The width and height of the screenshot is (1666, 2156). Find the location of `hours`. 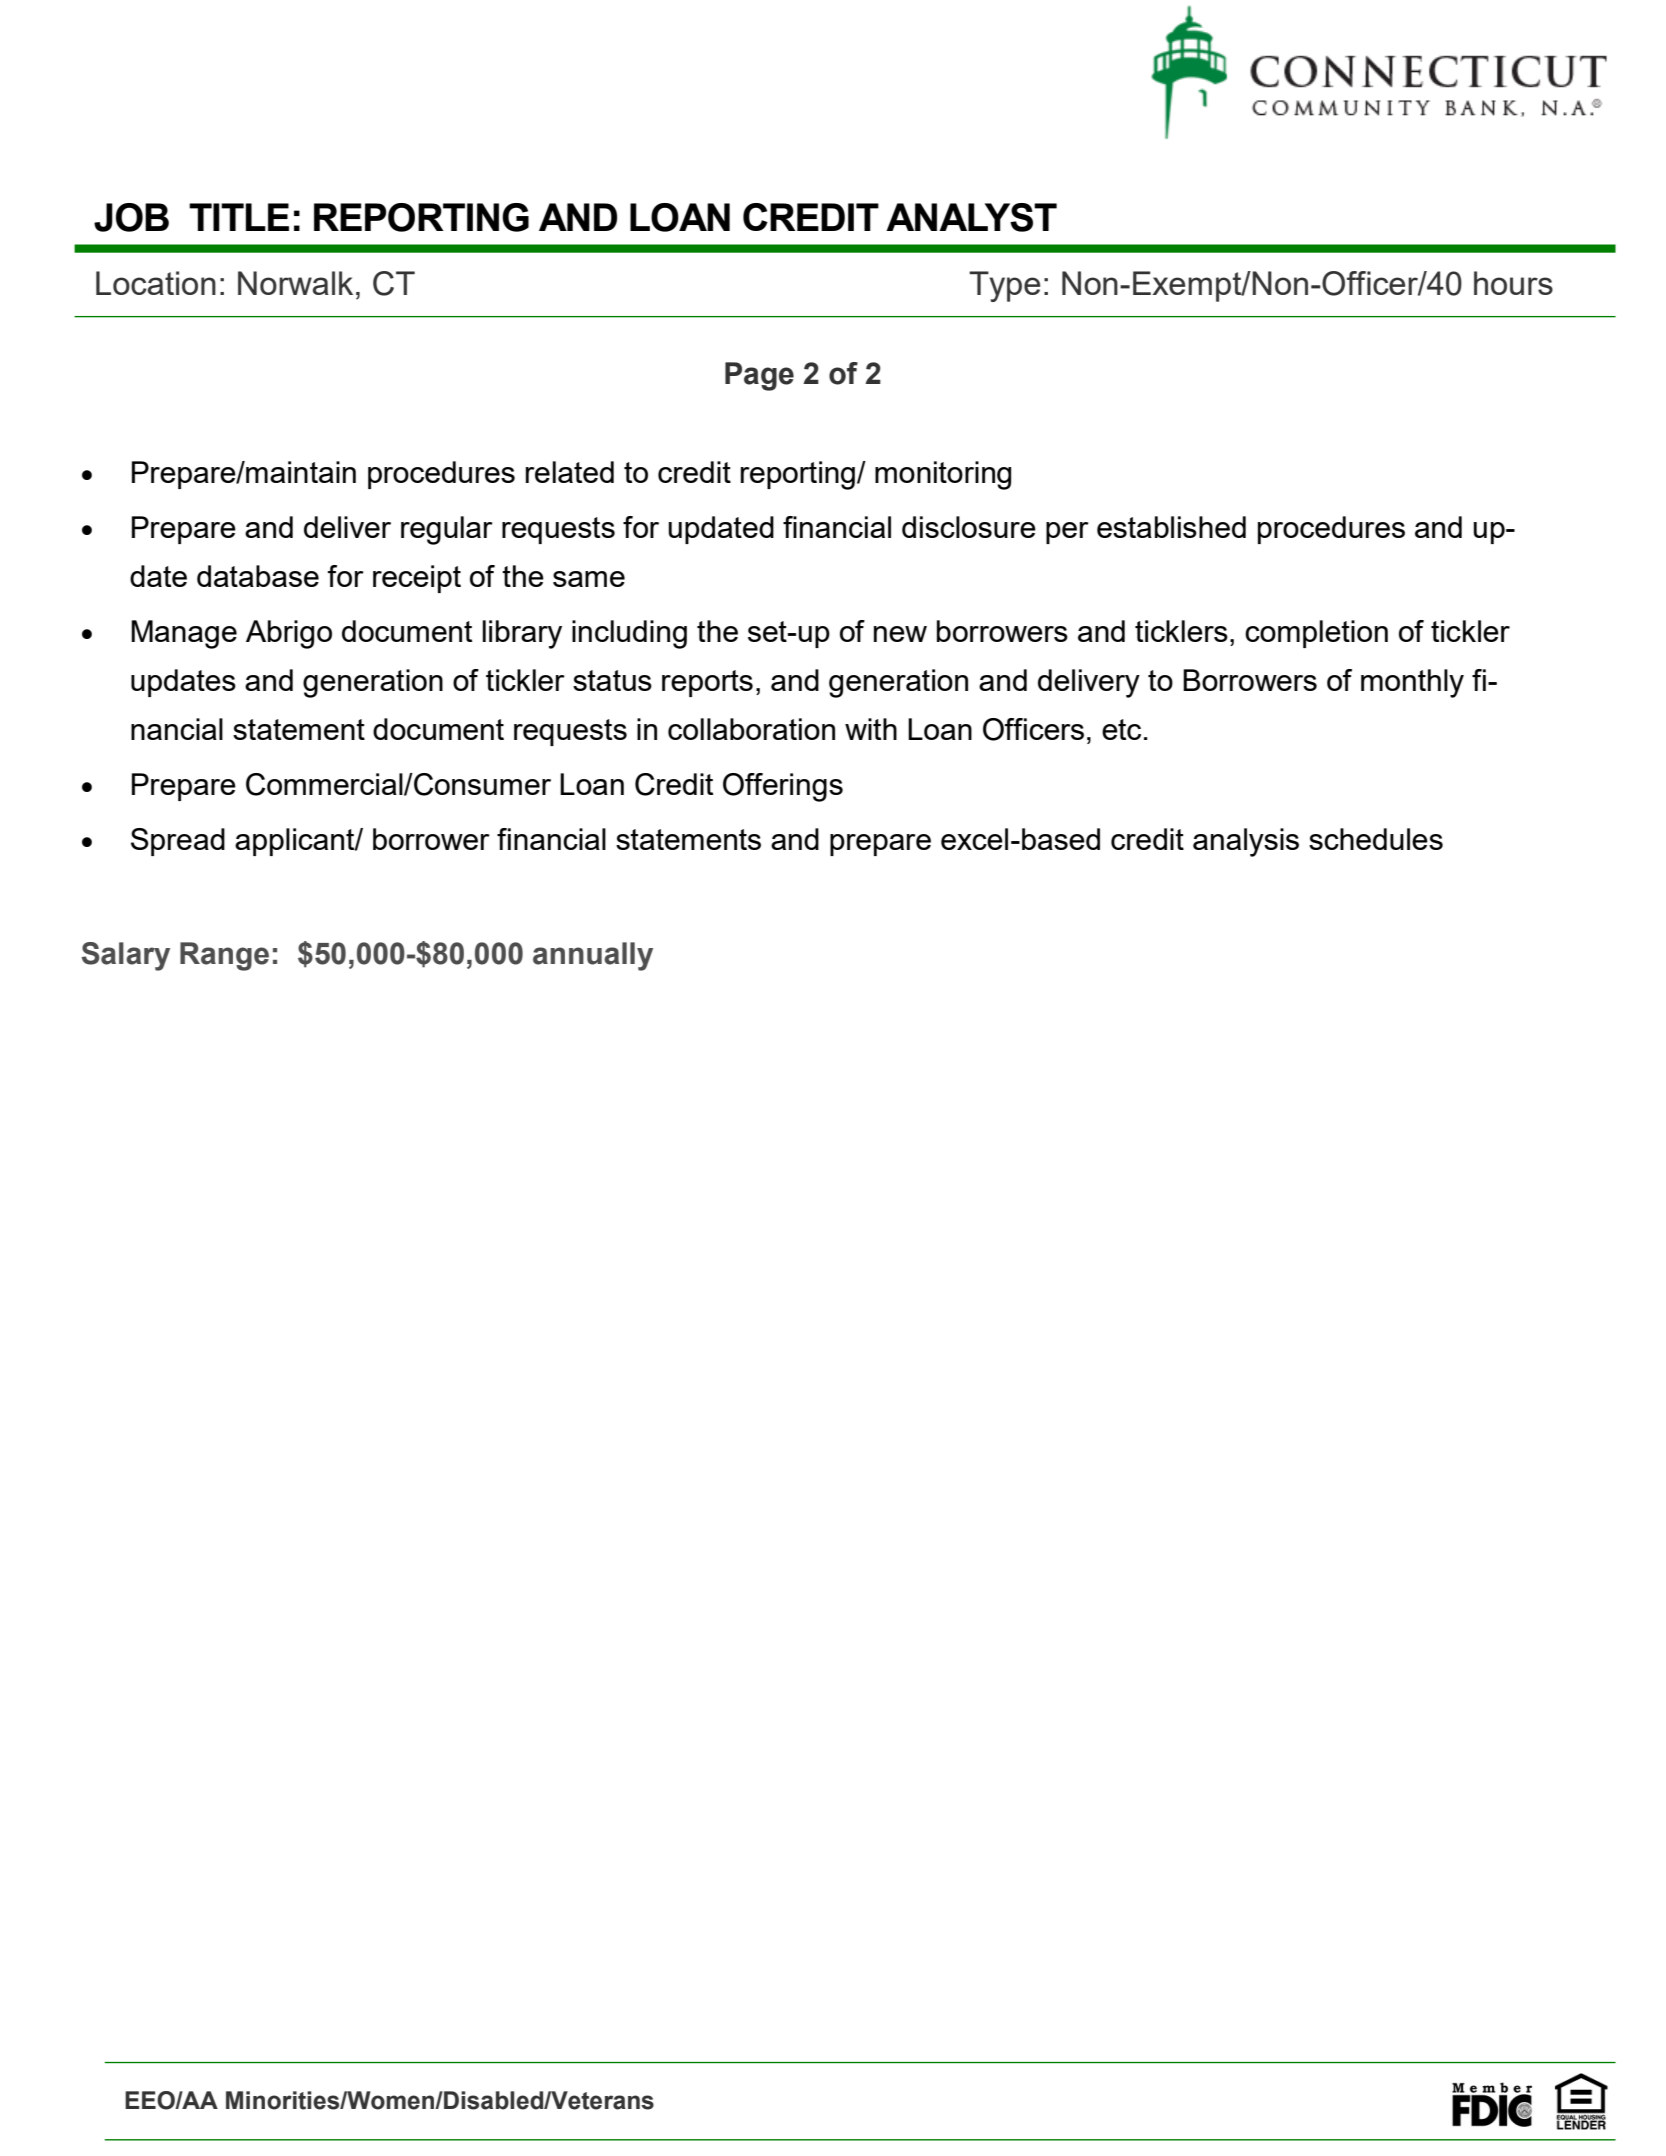

hours is located at coordinates (1513, 283).
